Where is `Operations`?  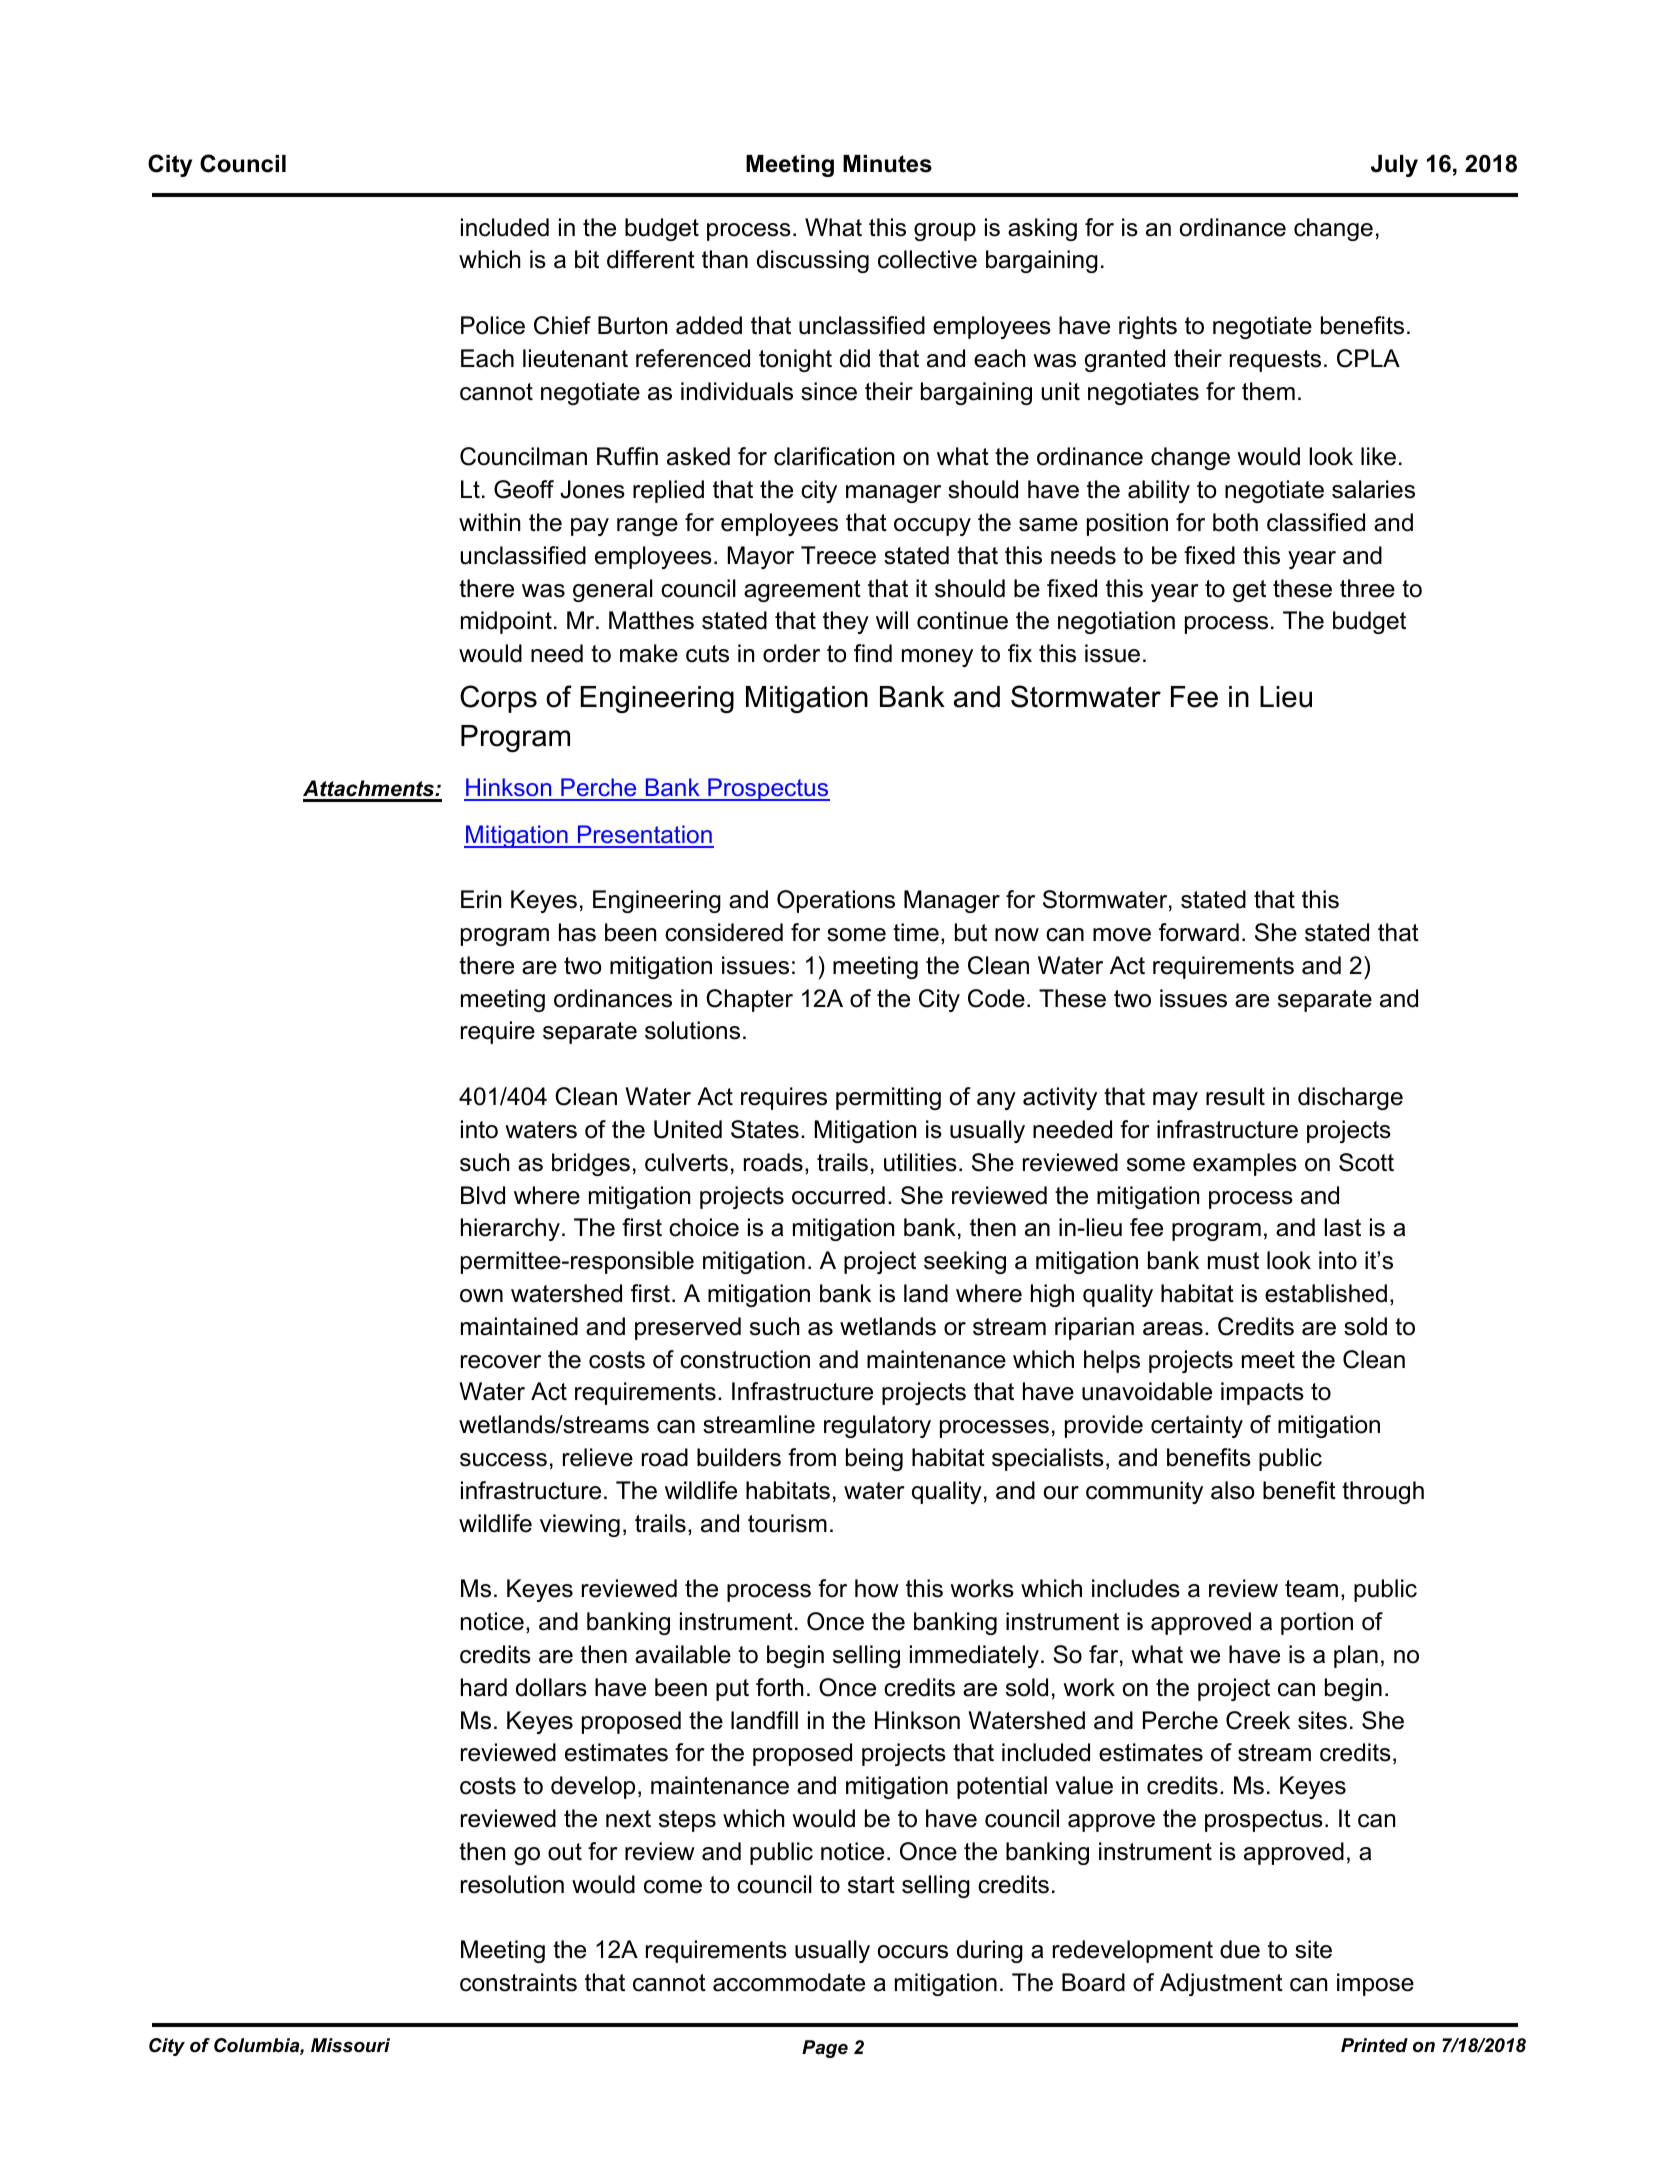 Operations is located at coordinates (836, 901).
